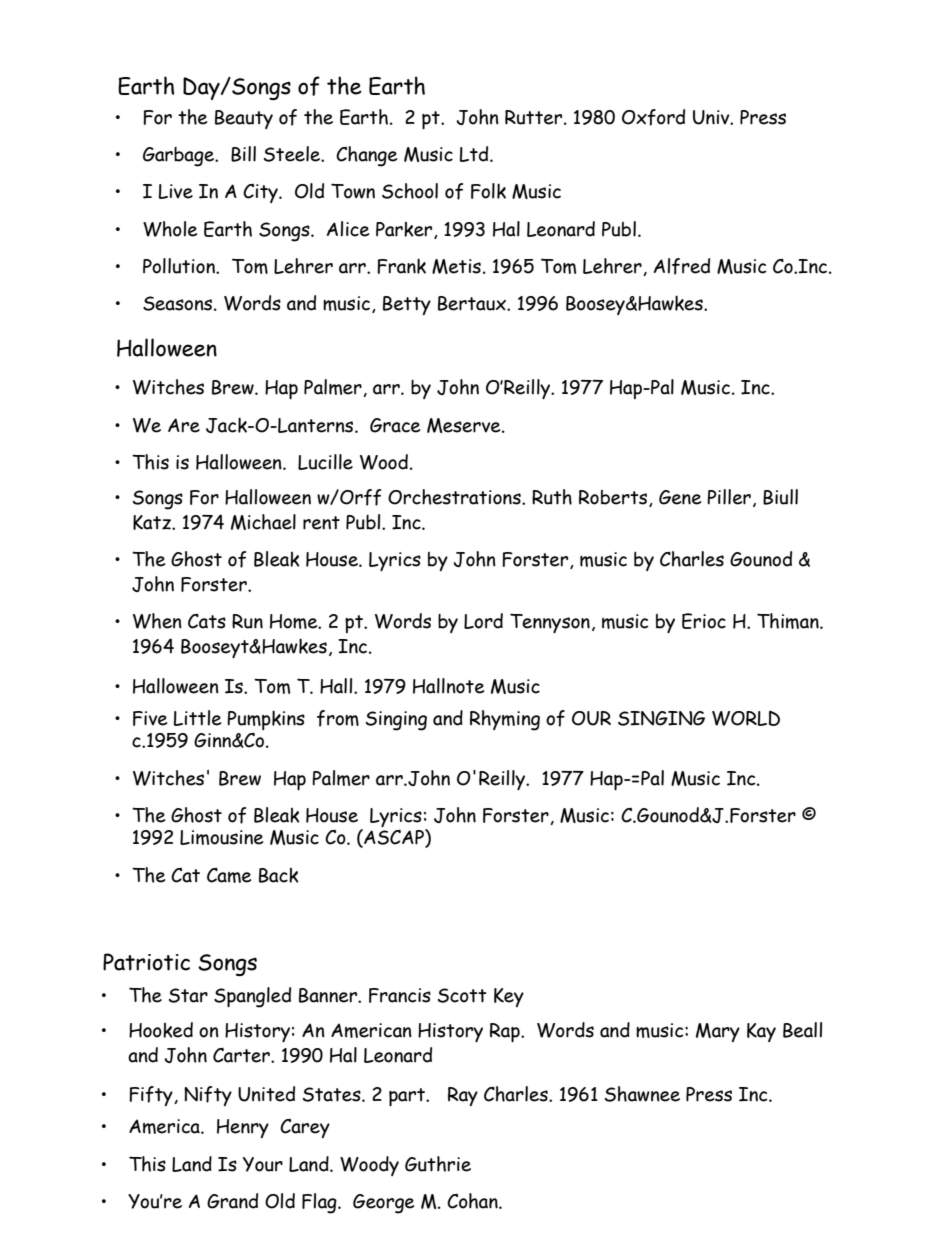 The image size is (952, 1233). What do you see at coordinates (680, 497) in the document?
I see `Gene` at bounding box center [680, 497].
